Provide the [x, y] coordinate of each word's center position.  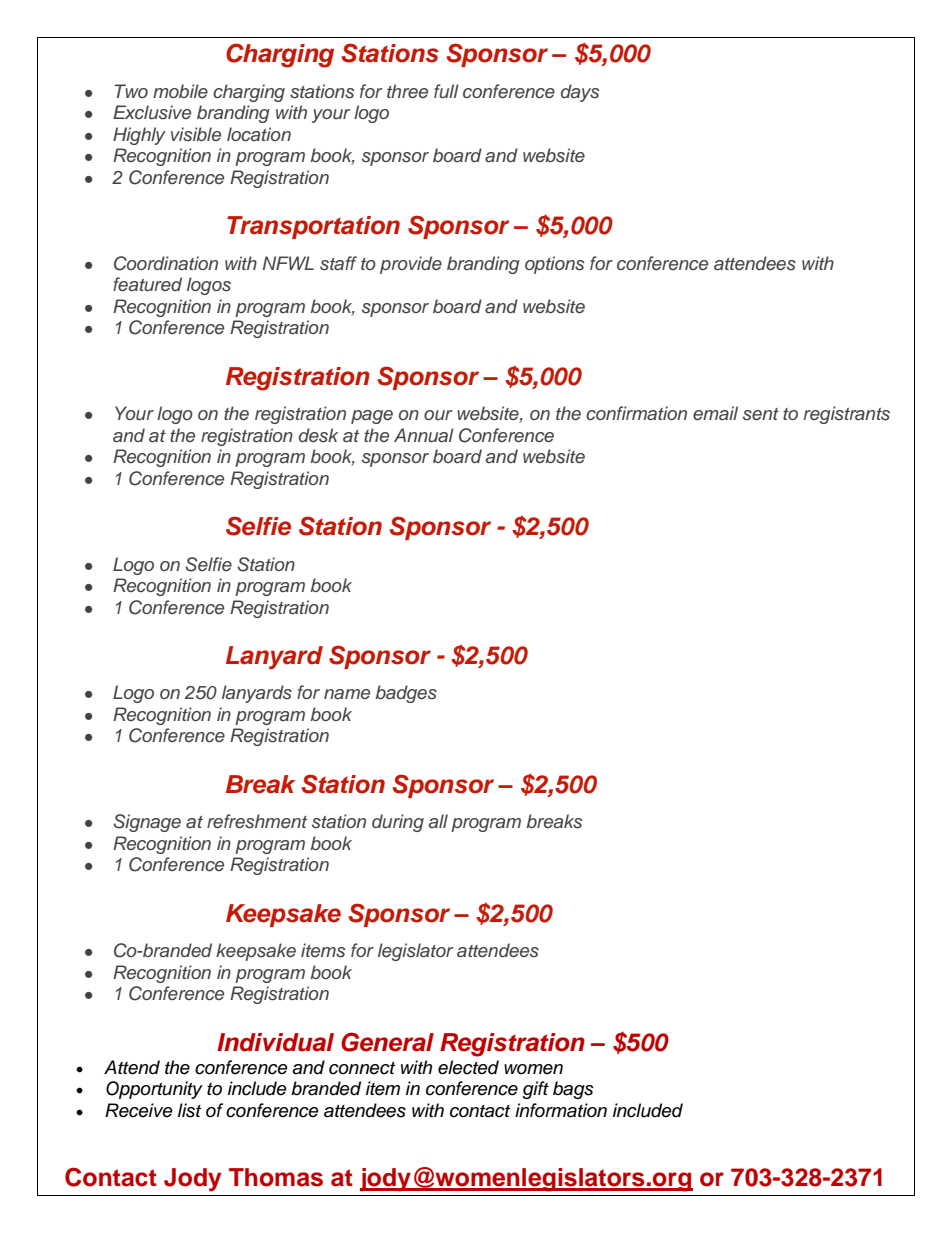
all [438, 821]
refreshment [257, 821]
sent [761, 414]
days [580, 93]
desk [318, 435]
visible [196, 134]
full [446, 91]
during [398, 823]
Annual [424, 435]
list [189, 1110]
